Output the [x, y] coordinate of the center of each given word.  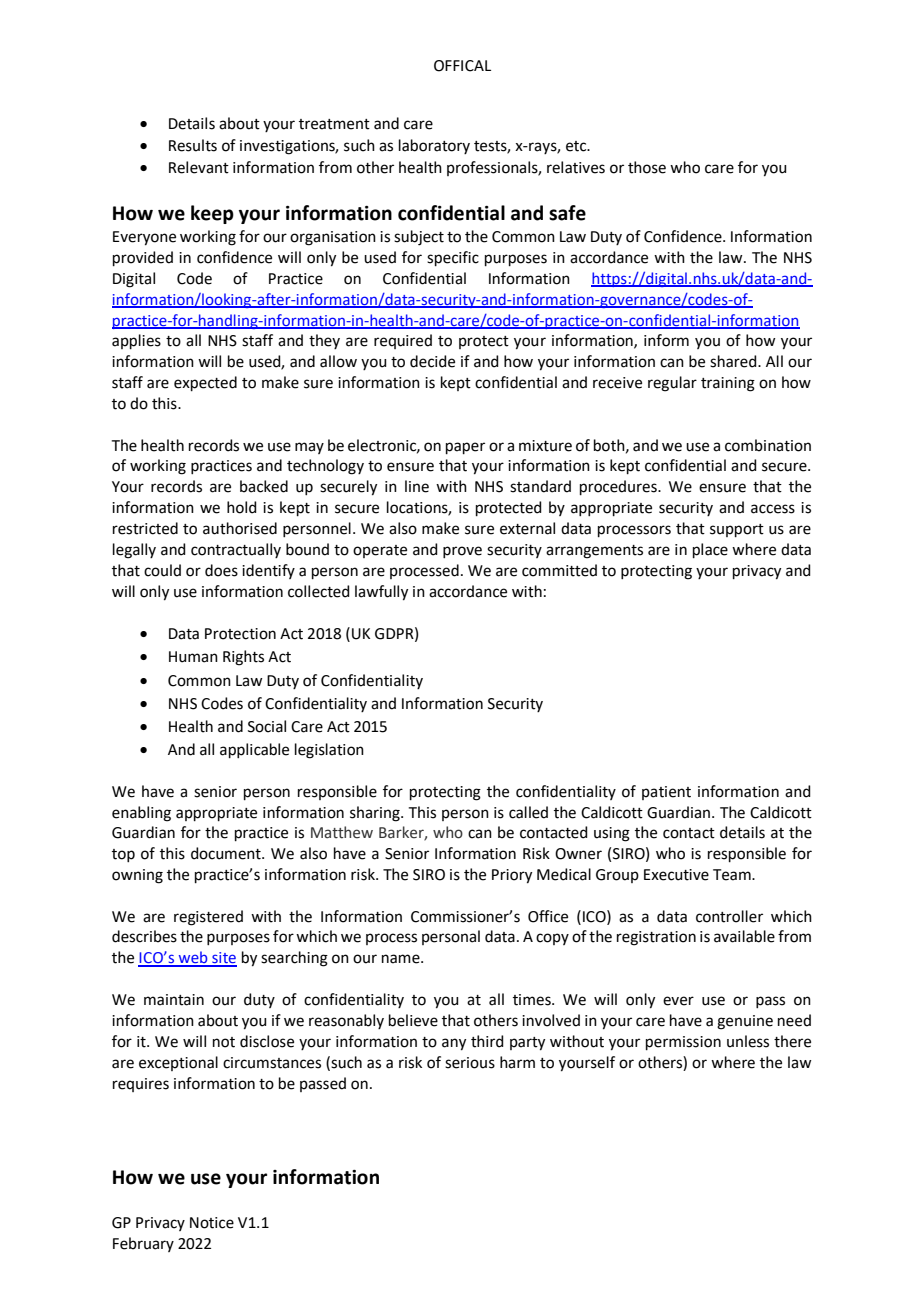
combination [768, 445]
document [227, 853]
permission [683, 1043]
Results [193, 145]
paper [465, 448]
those [647, 167]
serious [470, 1063]
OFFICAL [462, 66]
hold [242, 507]
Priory [512, 876]
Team [733, 875]
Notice [212, 1223]
